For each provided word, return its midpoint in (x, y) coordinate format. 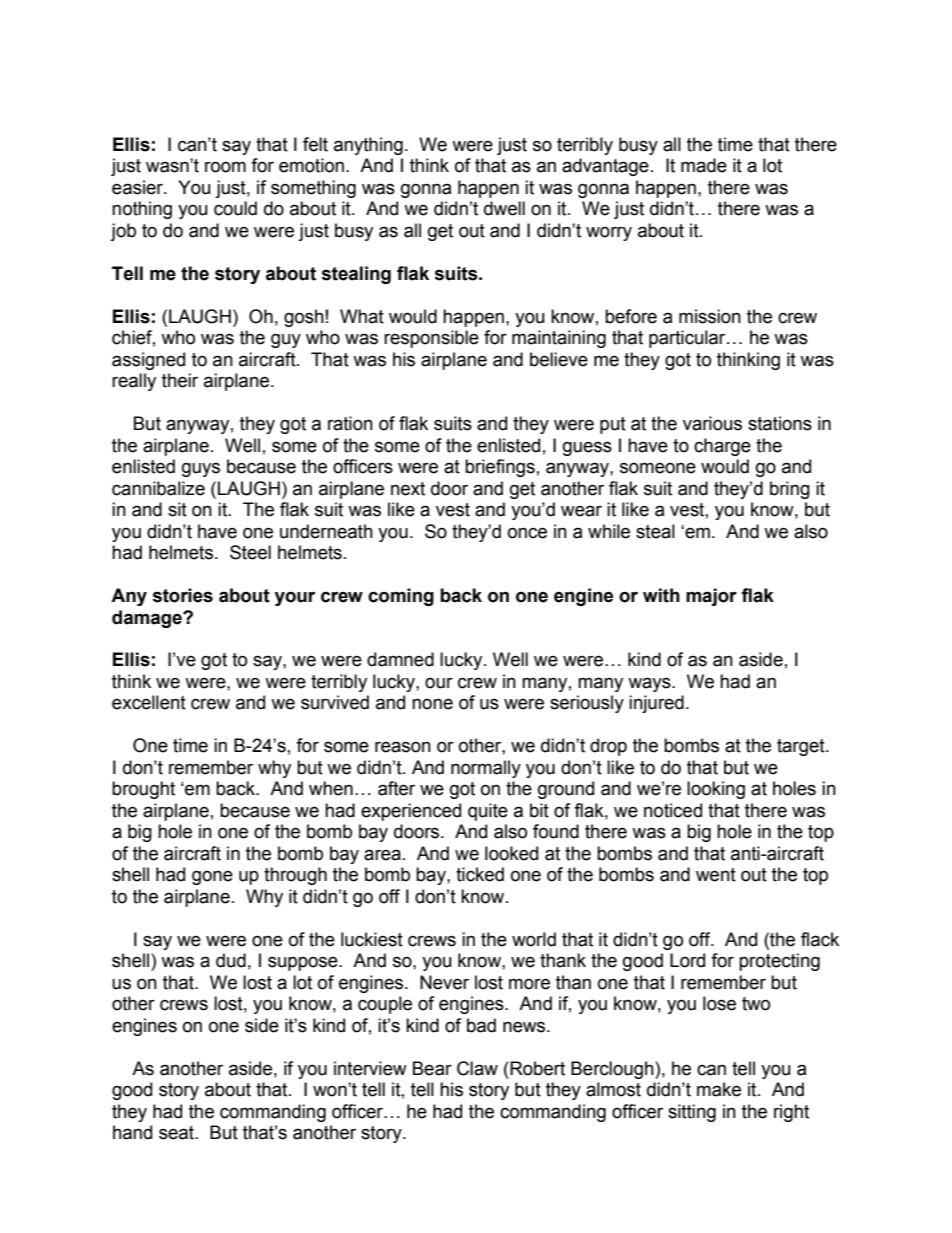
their (180, 380)
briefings (500, 468)
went (716, 875)
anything (368, 146)
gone (212, 877)
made (704, 165)
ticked (480, 874)
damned (400, 659)
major (711, 597)
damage (148, 619)
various (712, 423)
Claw (477, 1068)
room (225, 167)
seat (177, 1133)
